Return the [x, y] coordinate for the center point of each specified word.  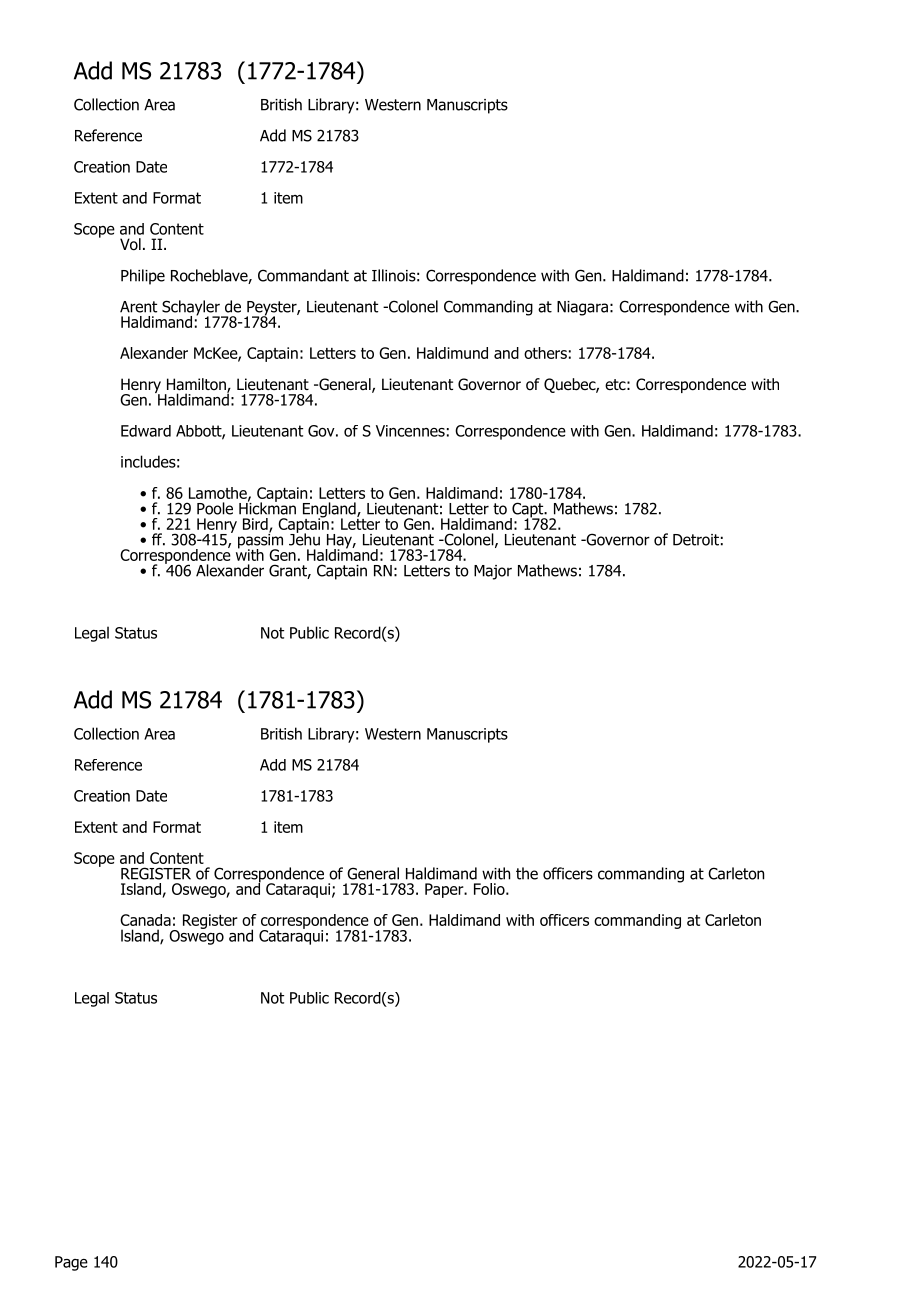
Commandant [303, 275]
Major [493, 572]
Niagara [582, 308]
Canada [145, 920]
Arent [138, 307]
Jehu [304, 538]
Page [71, 1263]
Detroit [696, 540]
